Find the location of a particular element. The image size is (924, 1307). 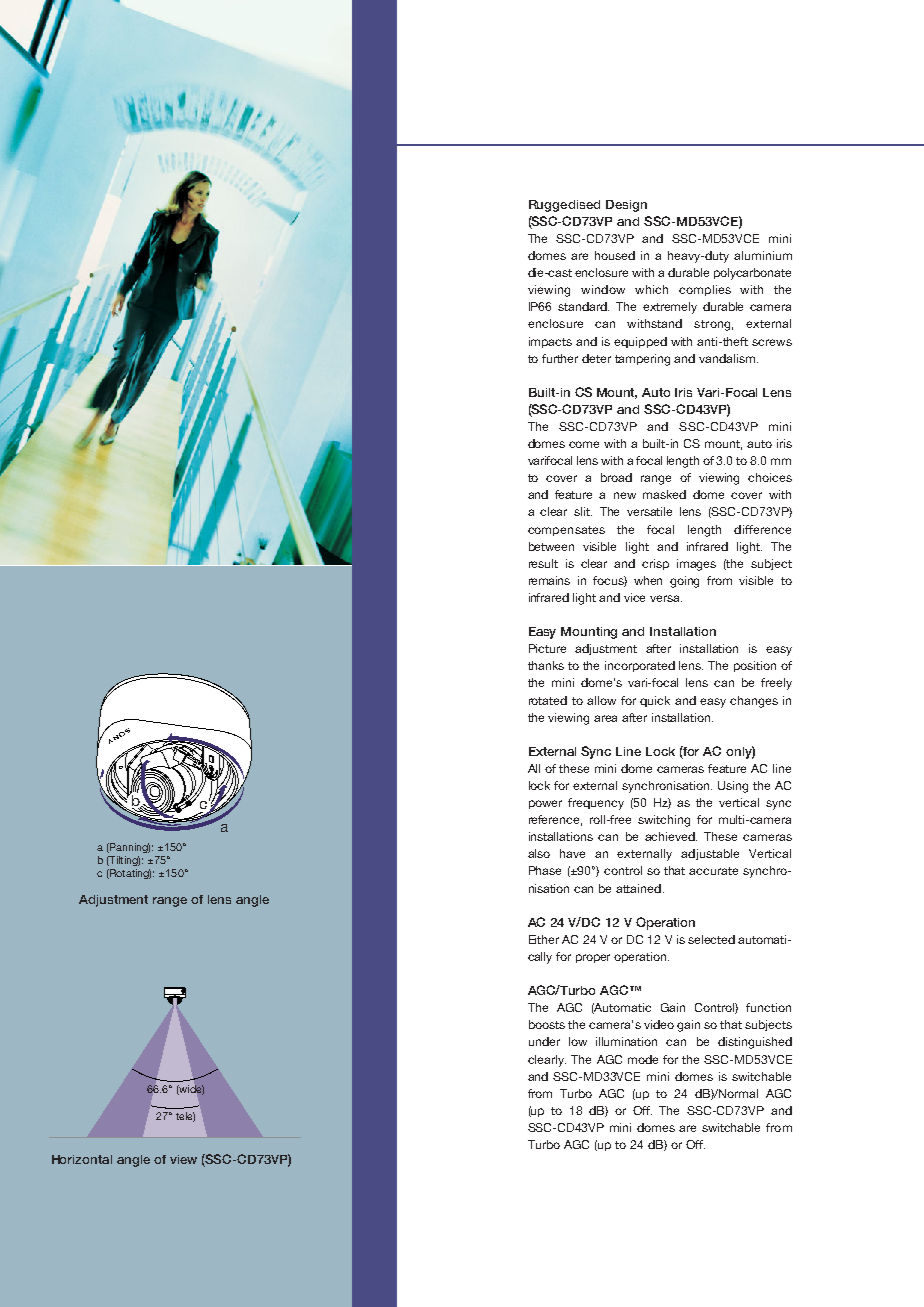

Either is located at coordinates (544, 939).
